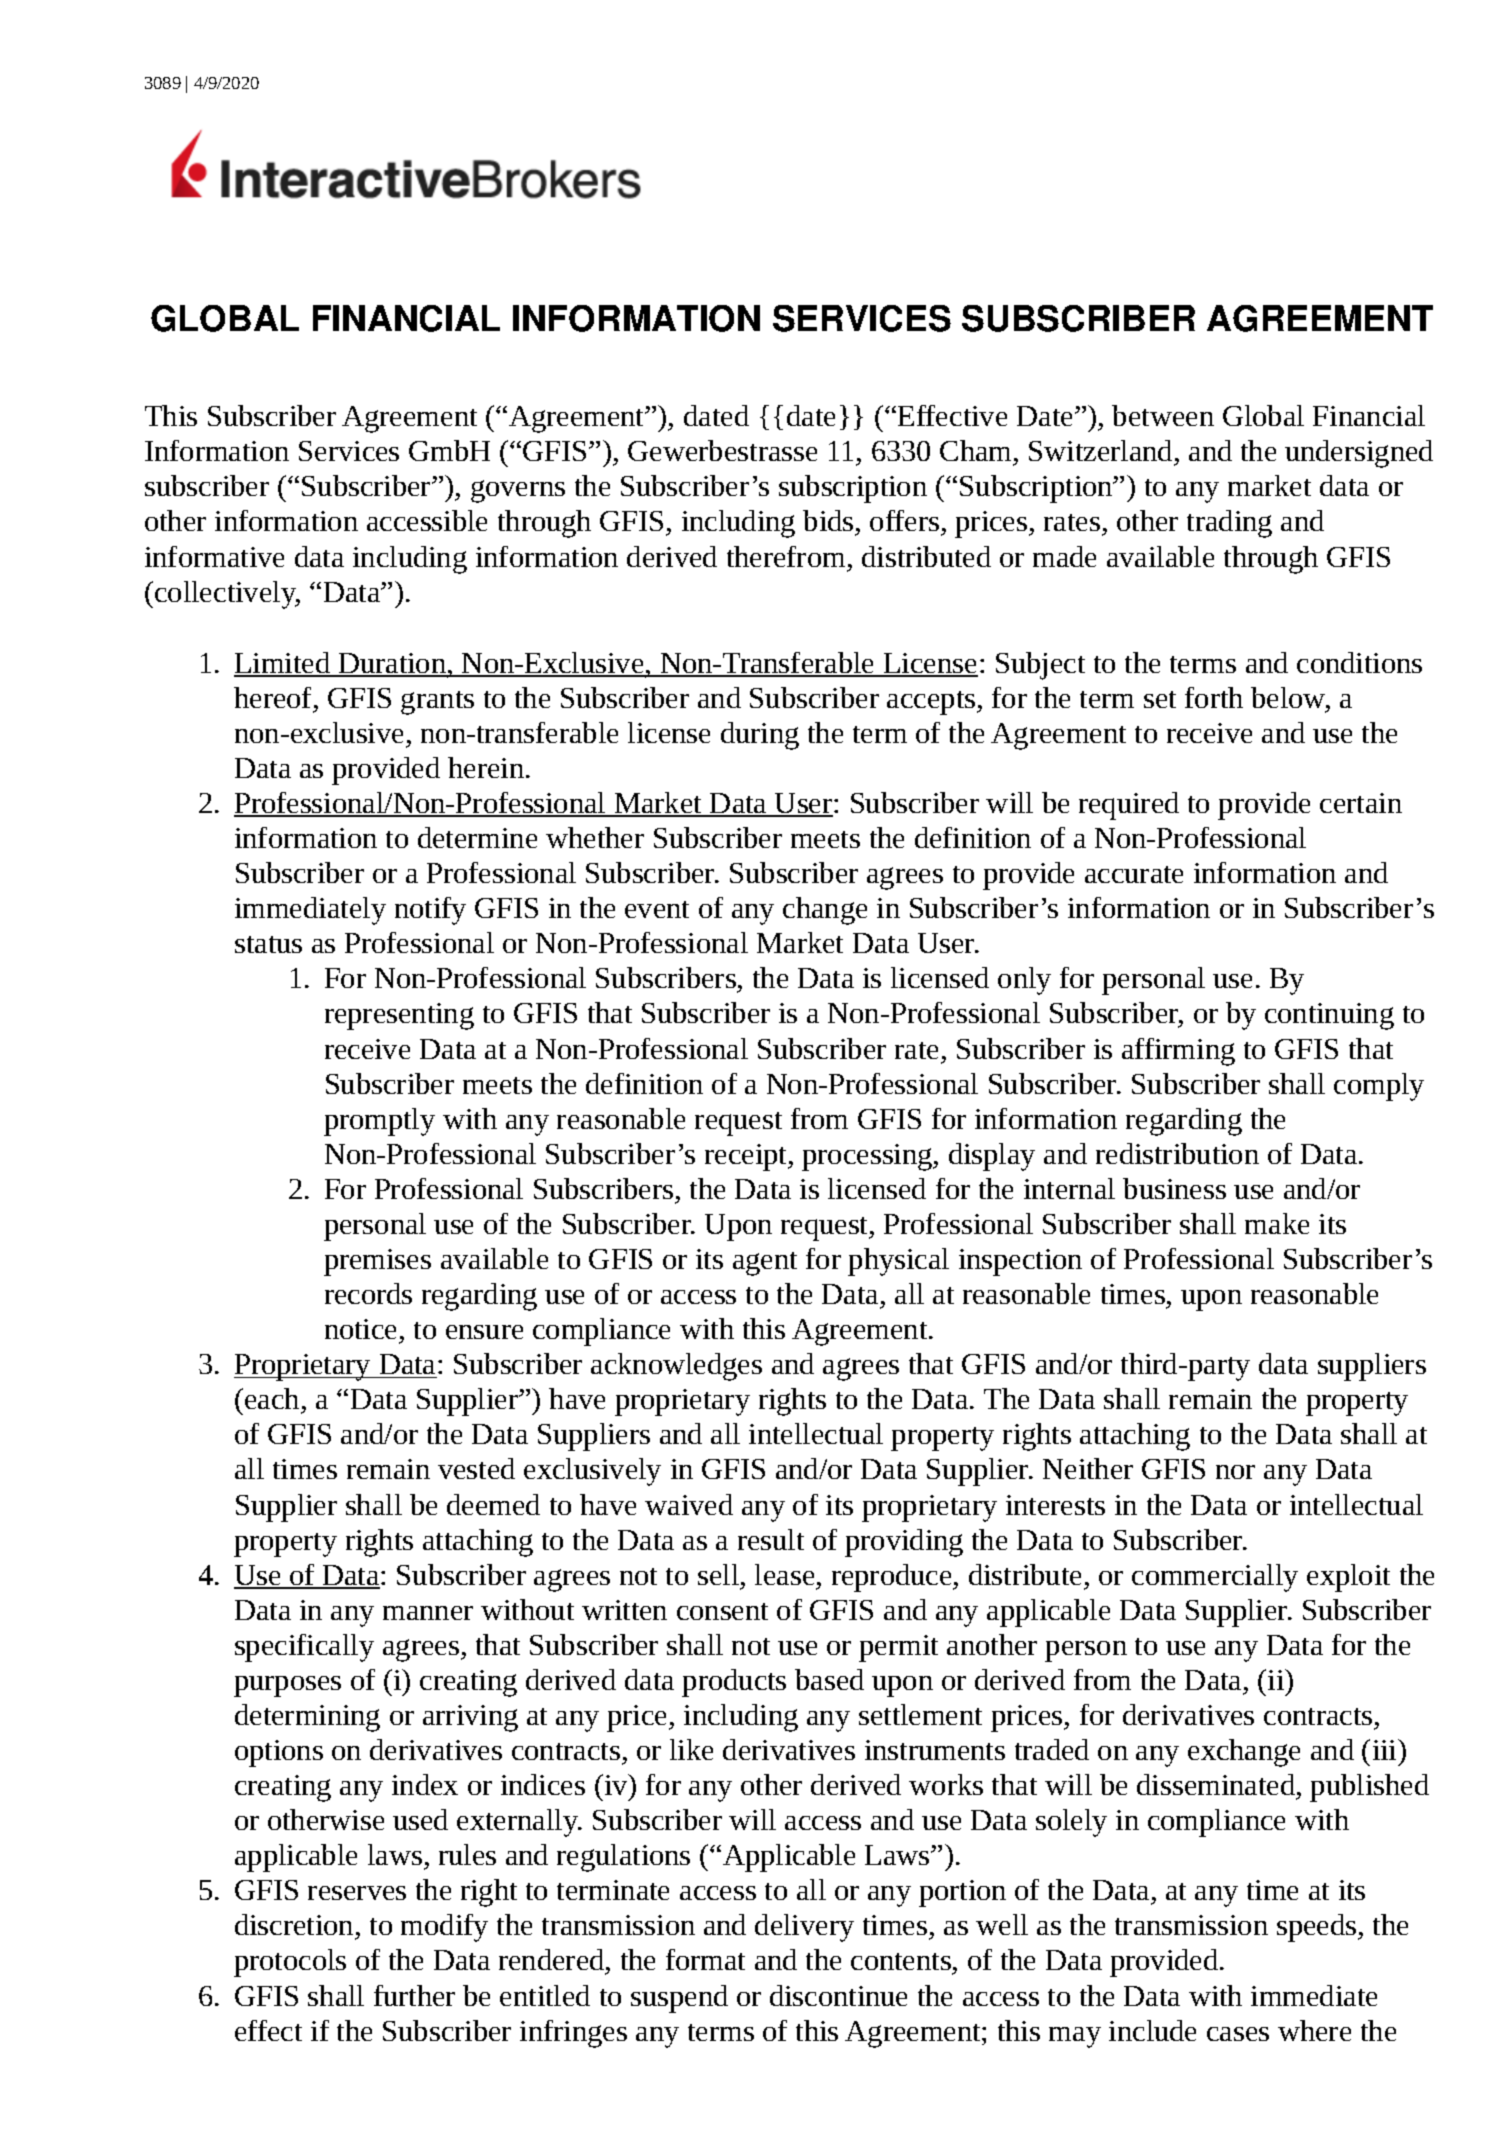 Image resolution: width=1512 pixels, height=2140 pixels. I want to click on further, so click(414, 1995).
